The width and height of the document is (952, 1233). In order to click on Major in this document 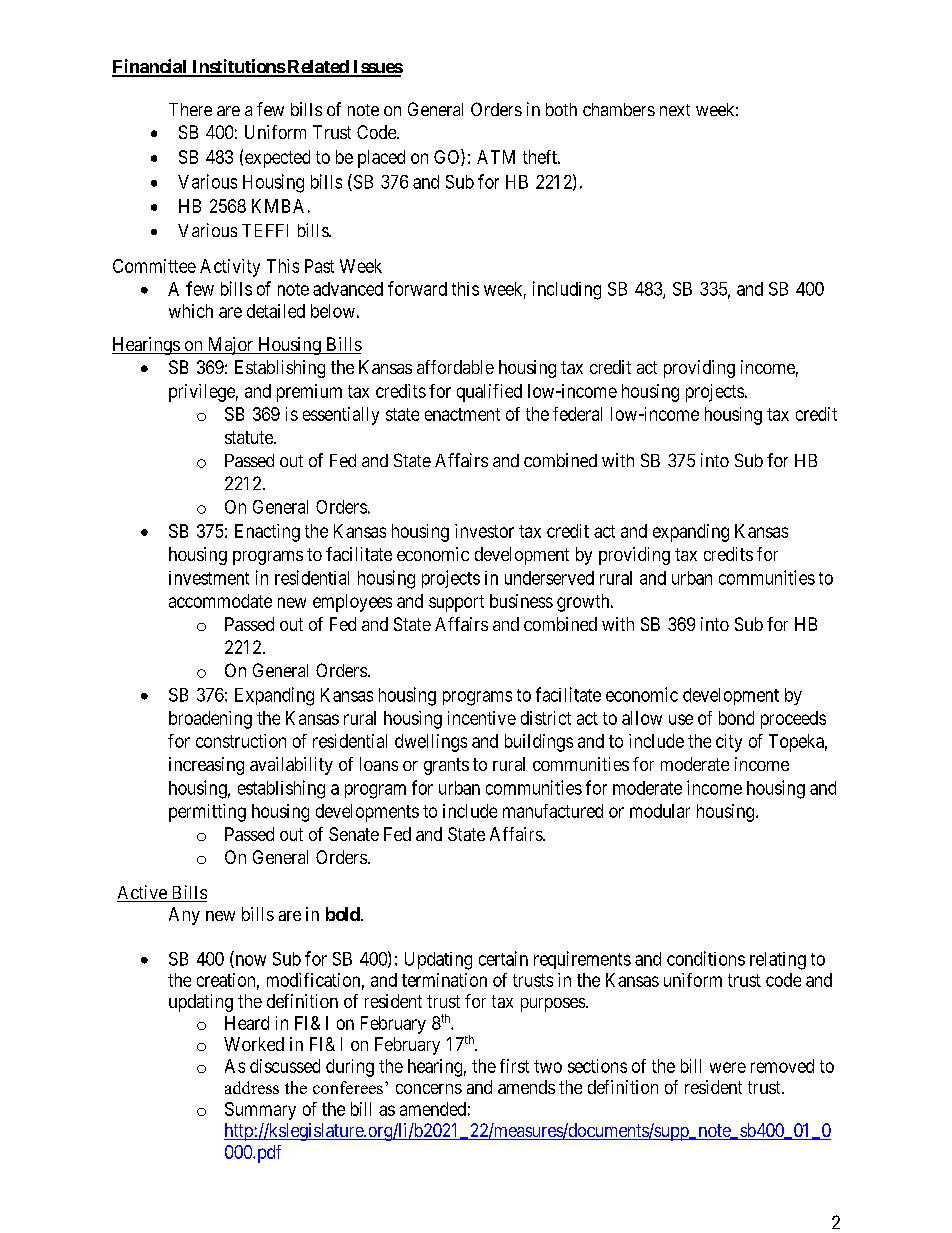, I will do `click(230, 346)`.
